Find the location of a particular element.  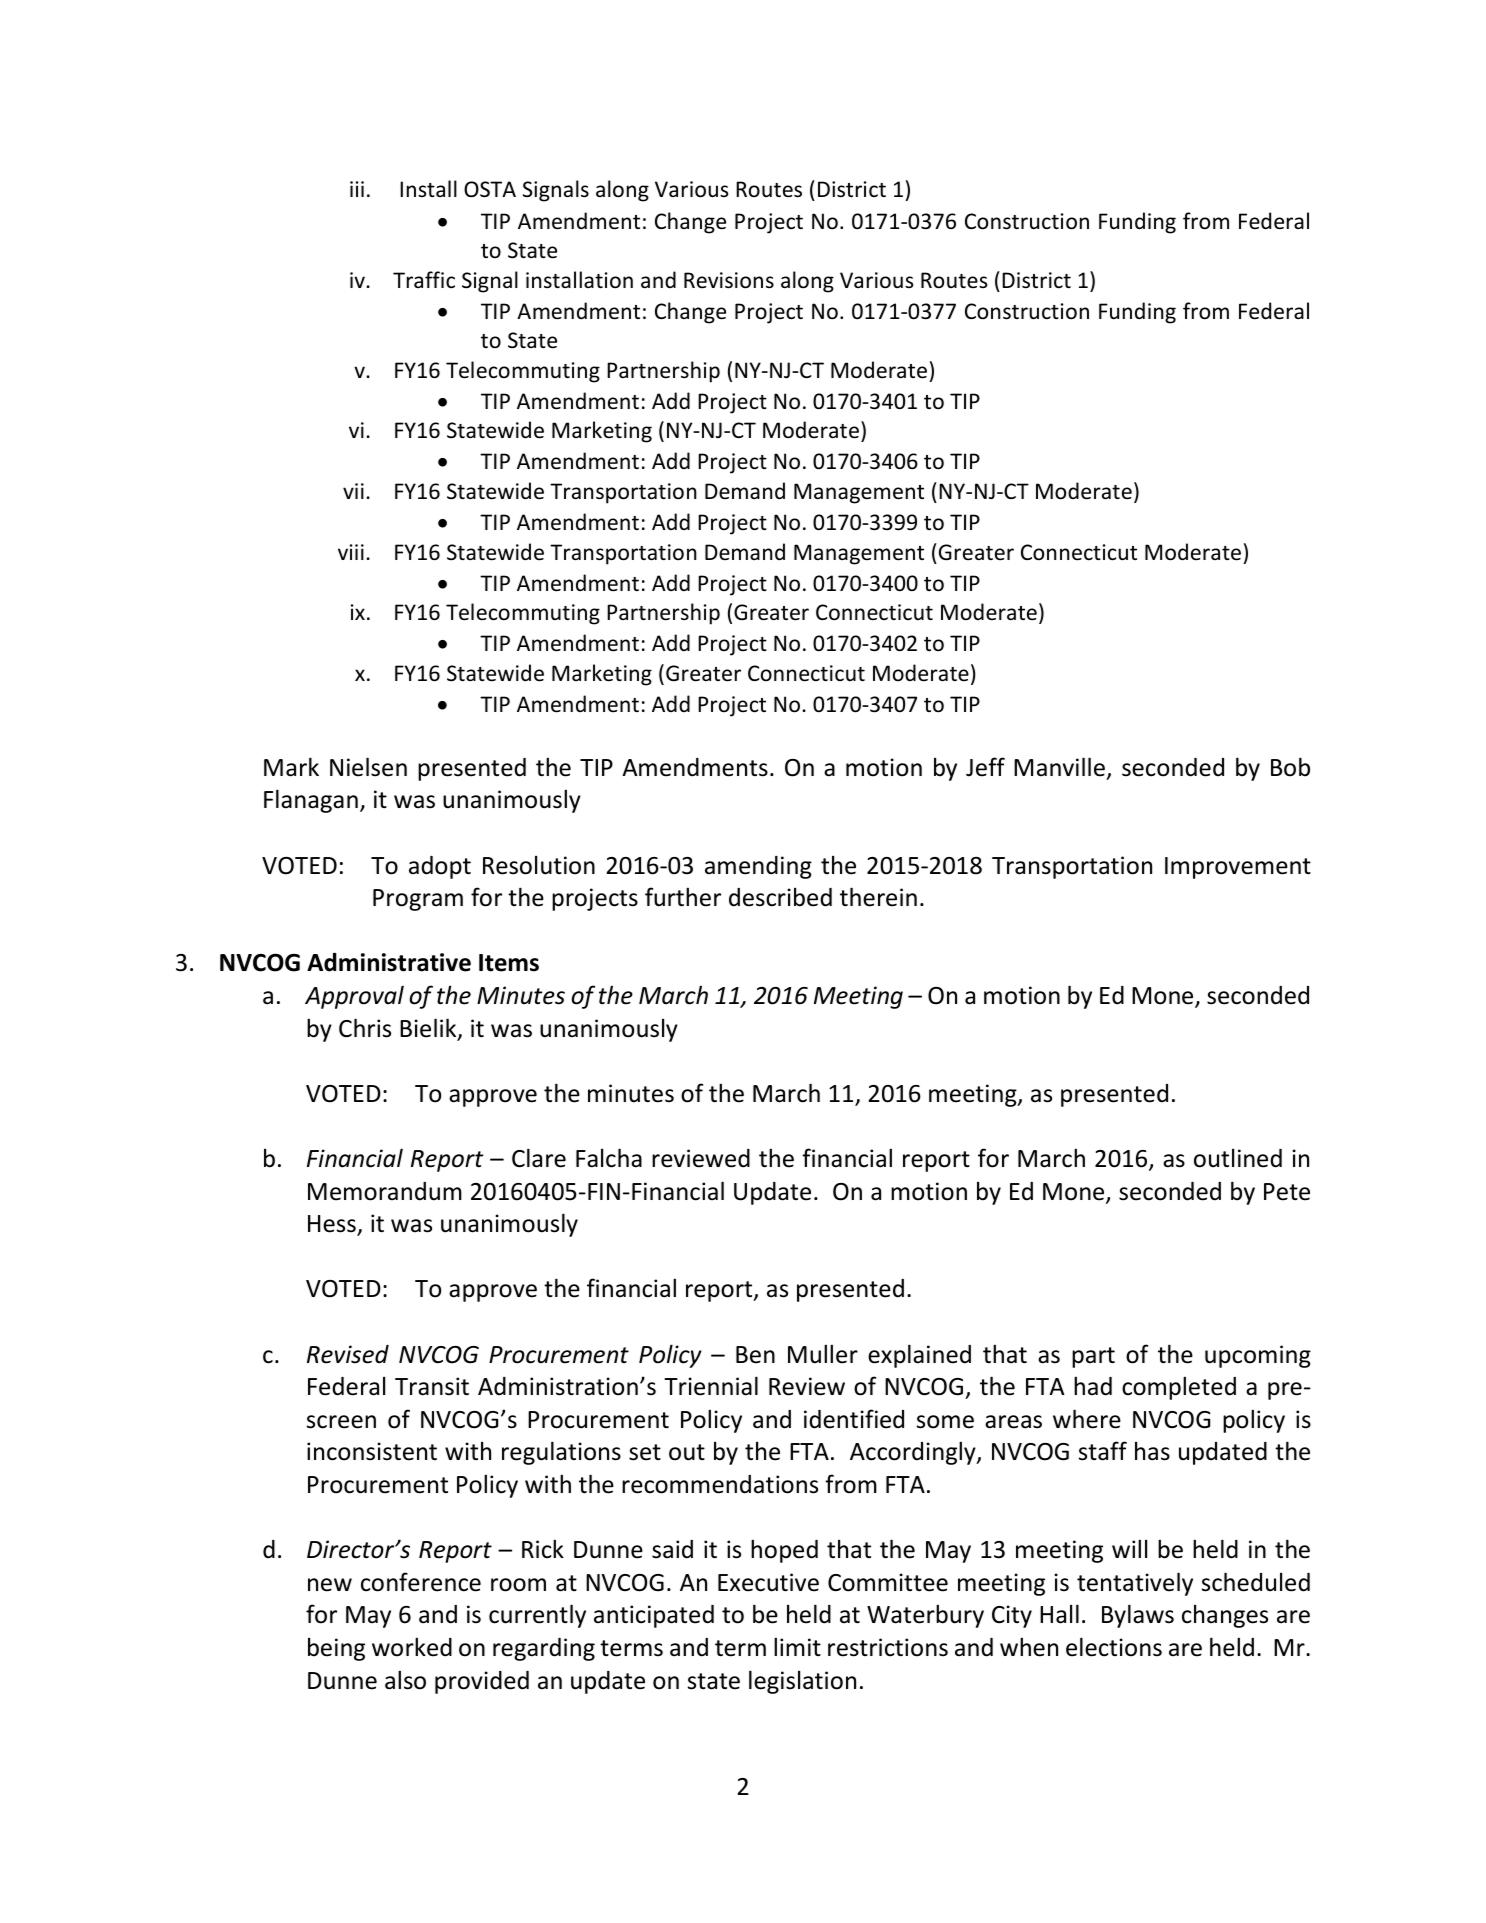

outlined is located at coordinates (1238, 1158).
